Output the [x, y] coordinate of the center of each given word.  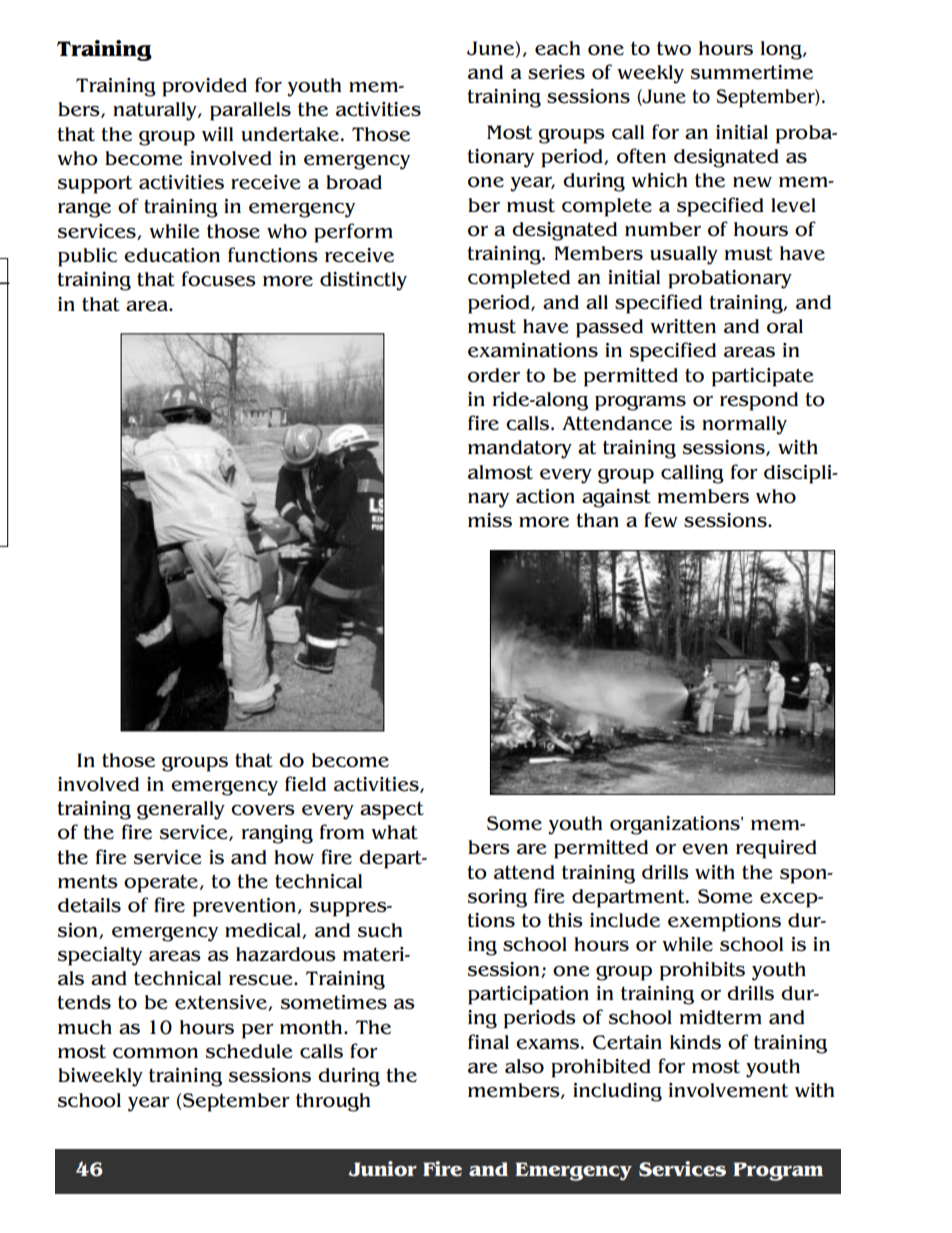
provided [204, 87]
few [661, 520]
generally [181, 810]
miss [490, 520]
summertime [752, 72]
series [556, 72]
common [155, 1053]
